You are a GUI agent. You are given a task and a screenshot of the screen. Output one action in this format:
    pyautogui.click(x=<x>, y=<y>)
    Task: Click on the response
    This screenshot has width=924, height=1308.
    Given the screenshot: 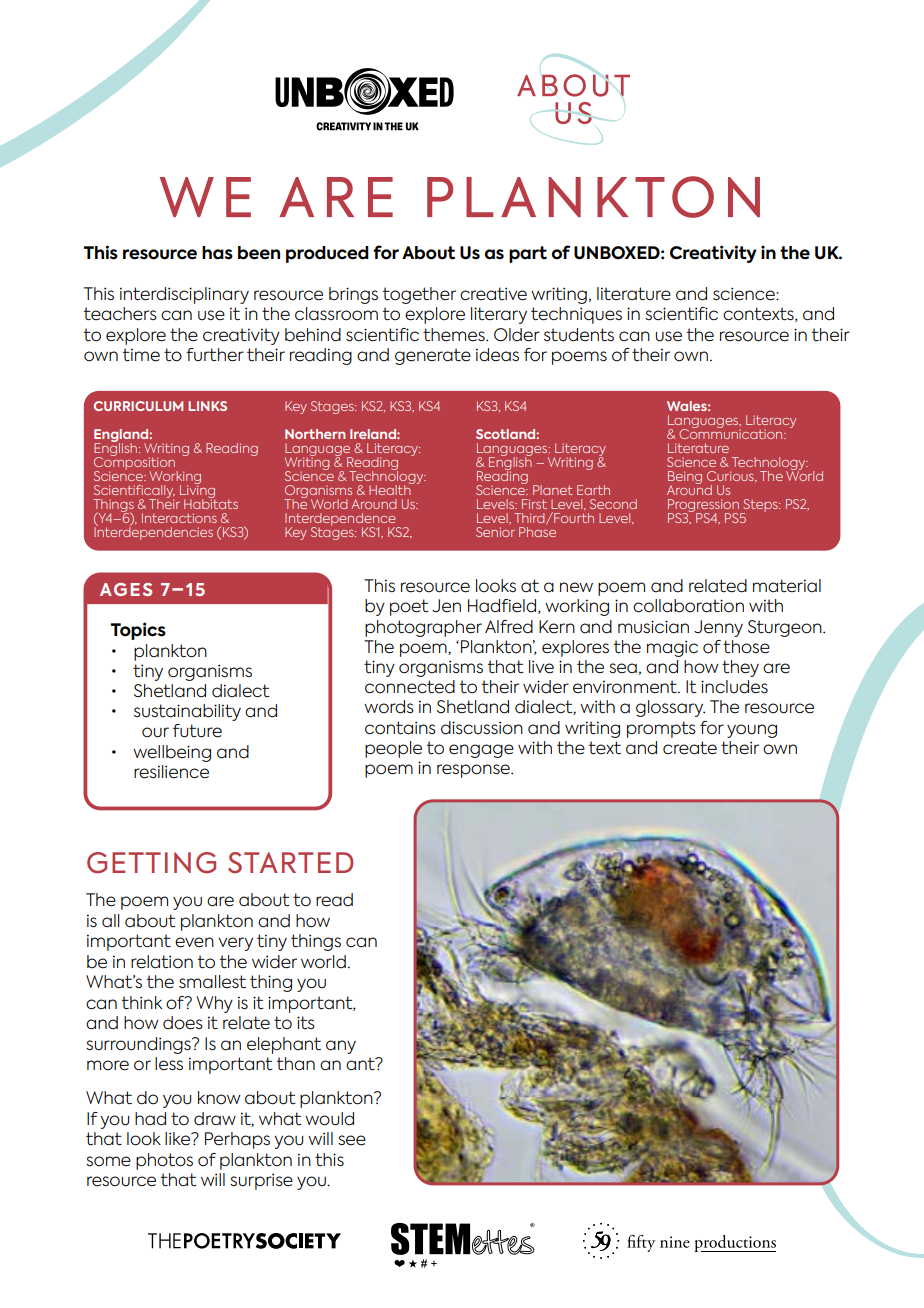 What is the action you would take?
    pyautogui.click(x=474, y=771)
